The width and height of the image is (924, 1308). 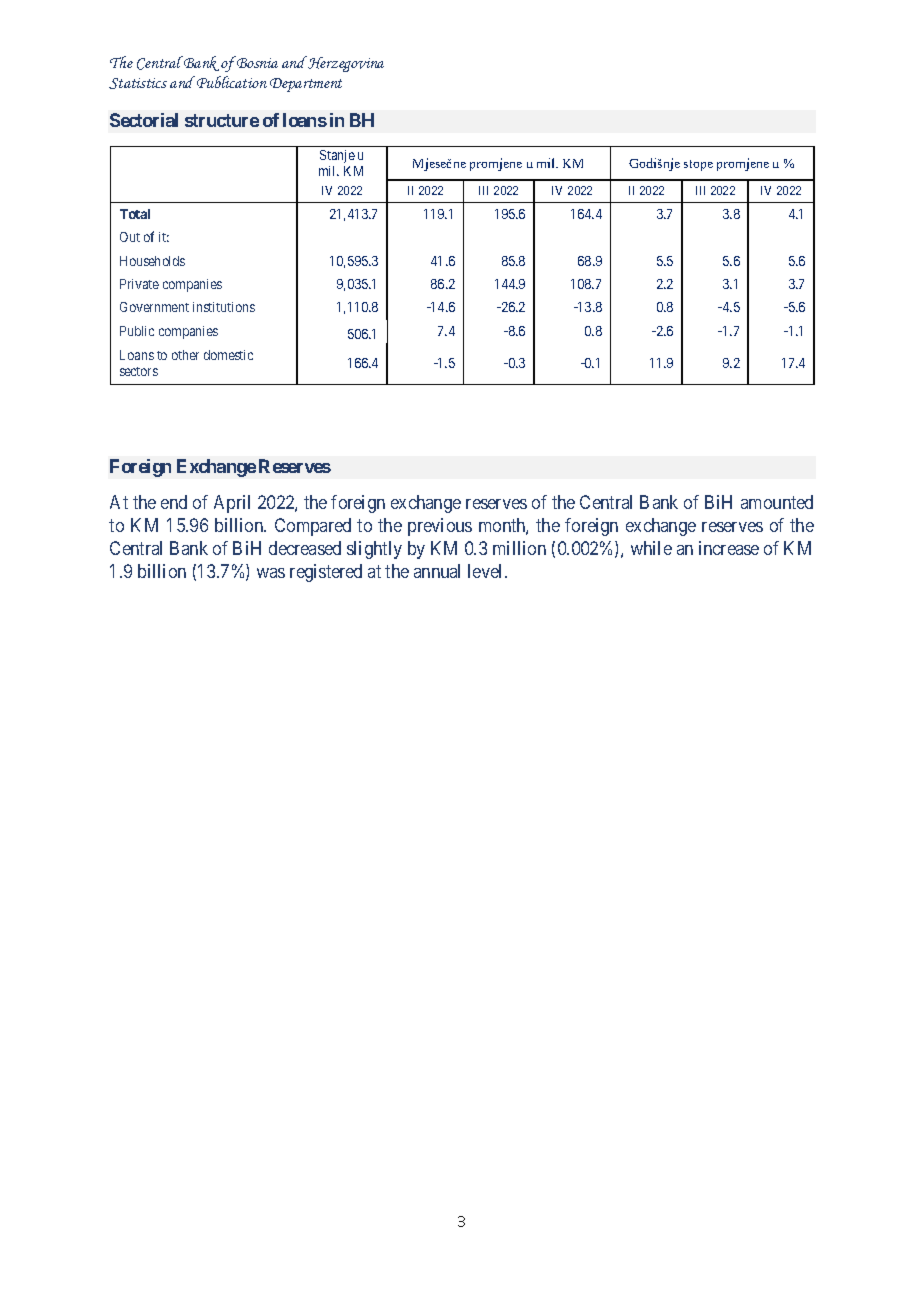 I want to click on Bosnia, so click(x=256, y=62).
